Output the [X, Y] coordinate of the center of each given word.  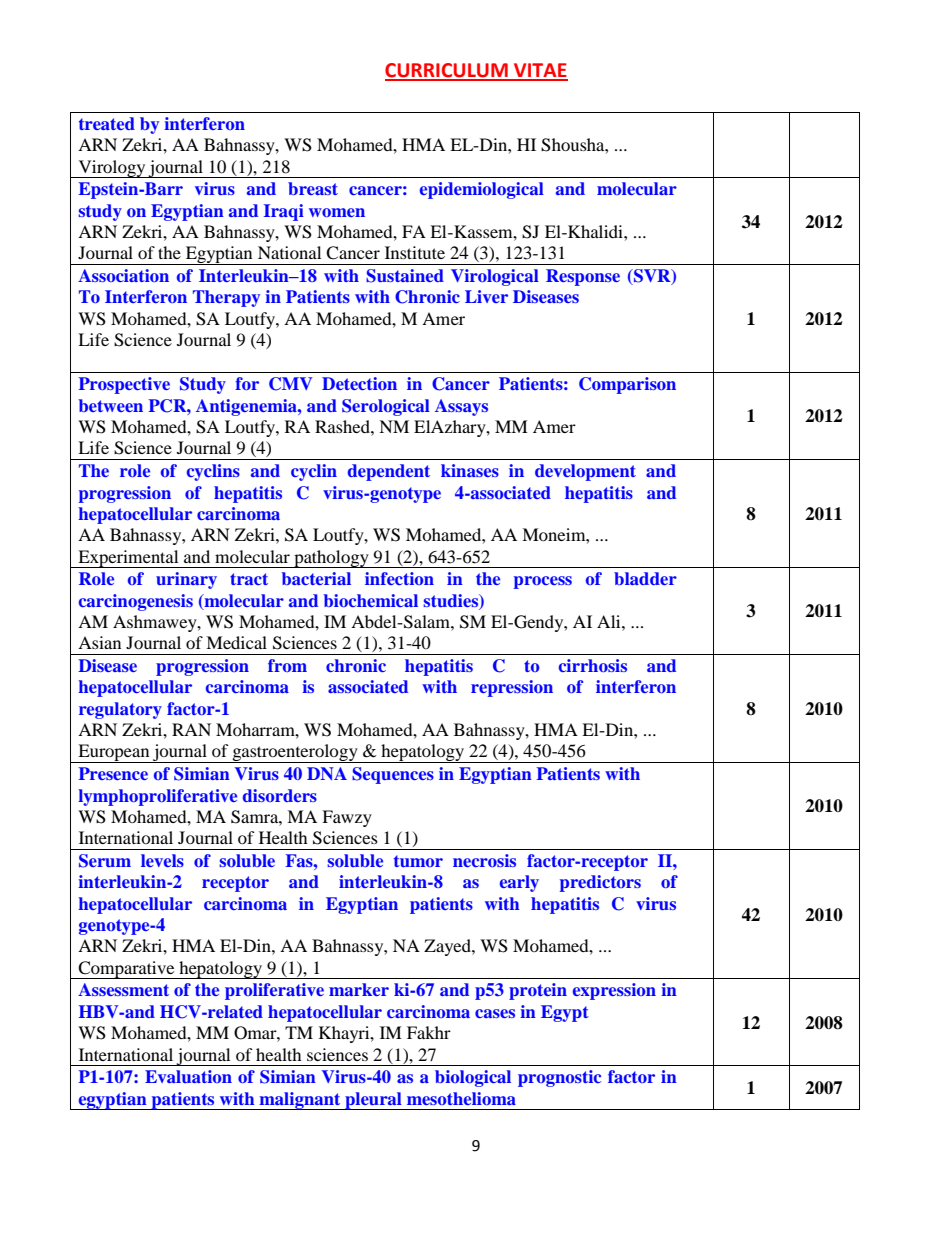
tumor [418, 861]
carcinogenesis [136, 602]
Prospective [124, 385]
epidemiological [482, 190]
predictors [600, 883]
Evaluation [188, 1076]
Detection [359, 383]
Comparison [627, 385]
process [543, 582]
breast [313, 188]
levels [162, 860]
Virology [112, 169]
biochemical [371, 600]
